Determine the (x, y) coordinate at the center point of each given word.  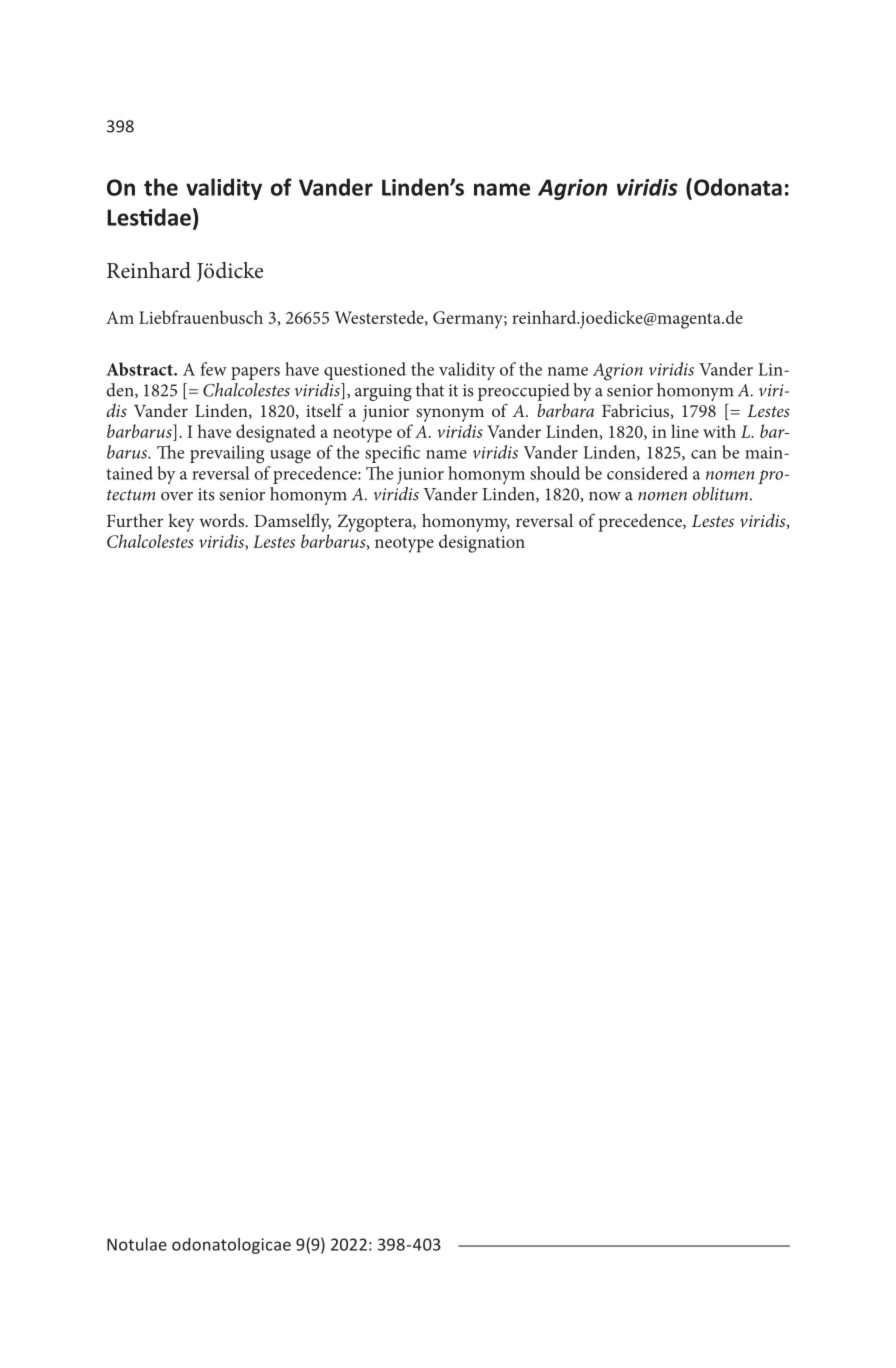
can (704, 454)
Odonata (738, 187)
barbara (565, 410)
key (181, 523)
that (430, 390)
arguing (383, 392)
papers (255, 373)
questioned (365, 371)
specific (392, 454)
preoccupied (524, 392)
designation (482, 543)
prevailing (227, 454)
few (213, 369)
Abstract (140, 369)
